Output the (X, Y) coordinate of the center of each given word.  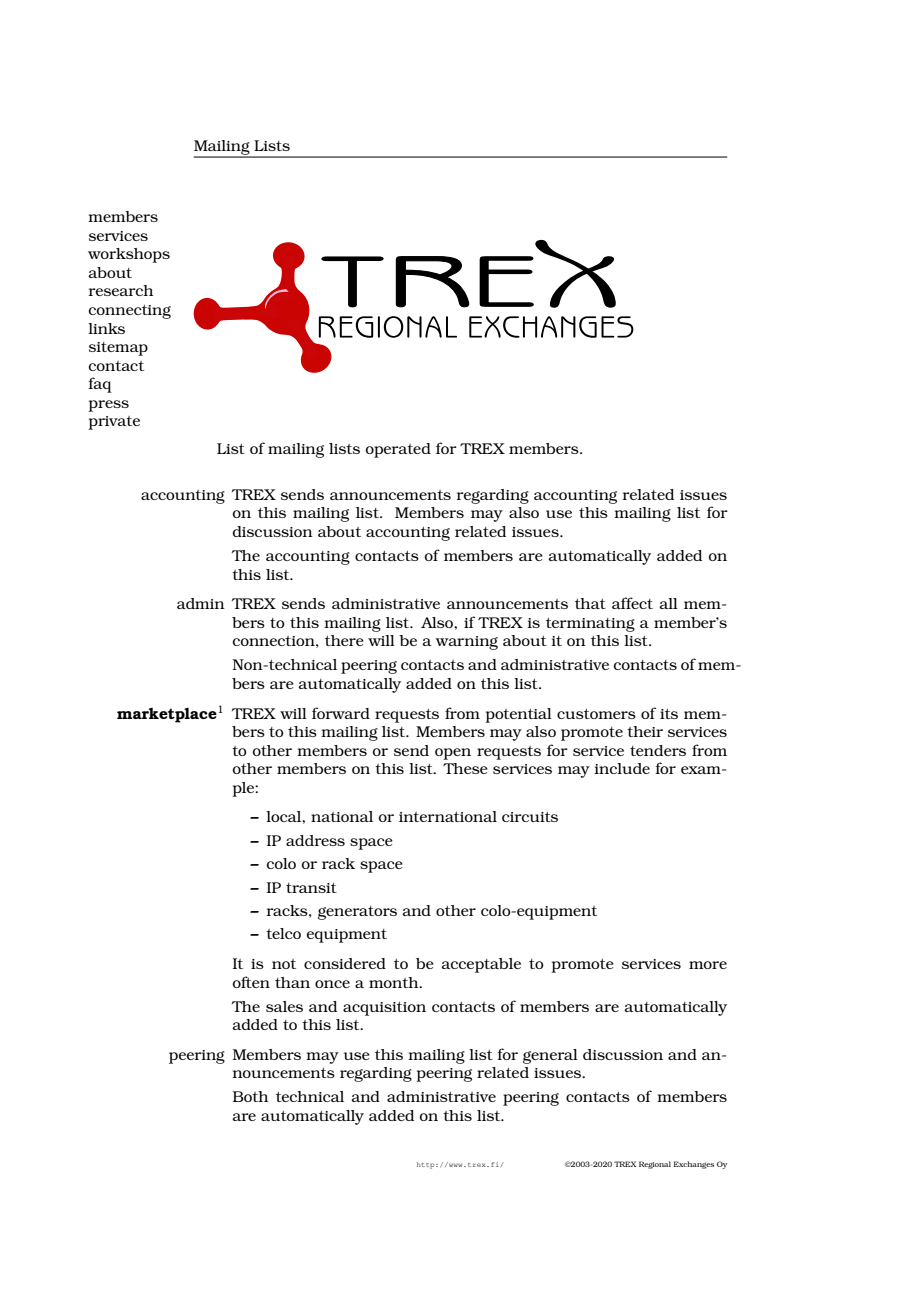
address (315, 840)
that (590, 603)
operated (398, 450)
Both (250, 1096)
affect (632, 603)
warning (467, 643)
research (121, 290)
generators (357, 913)
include (622, 768)
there (344, 640)
